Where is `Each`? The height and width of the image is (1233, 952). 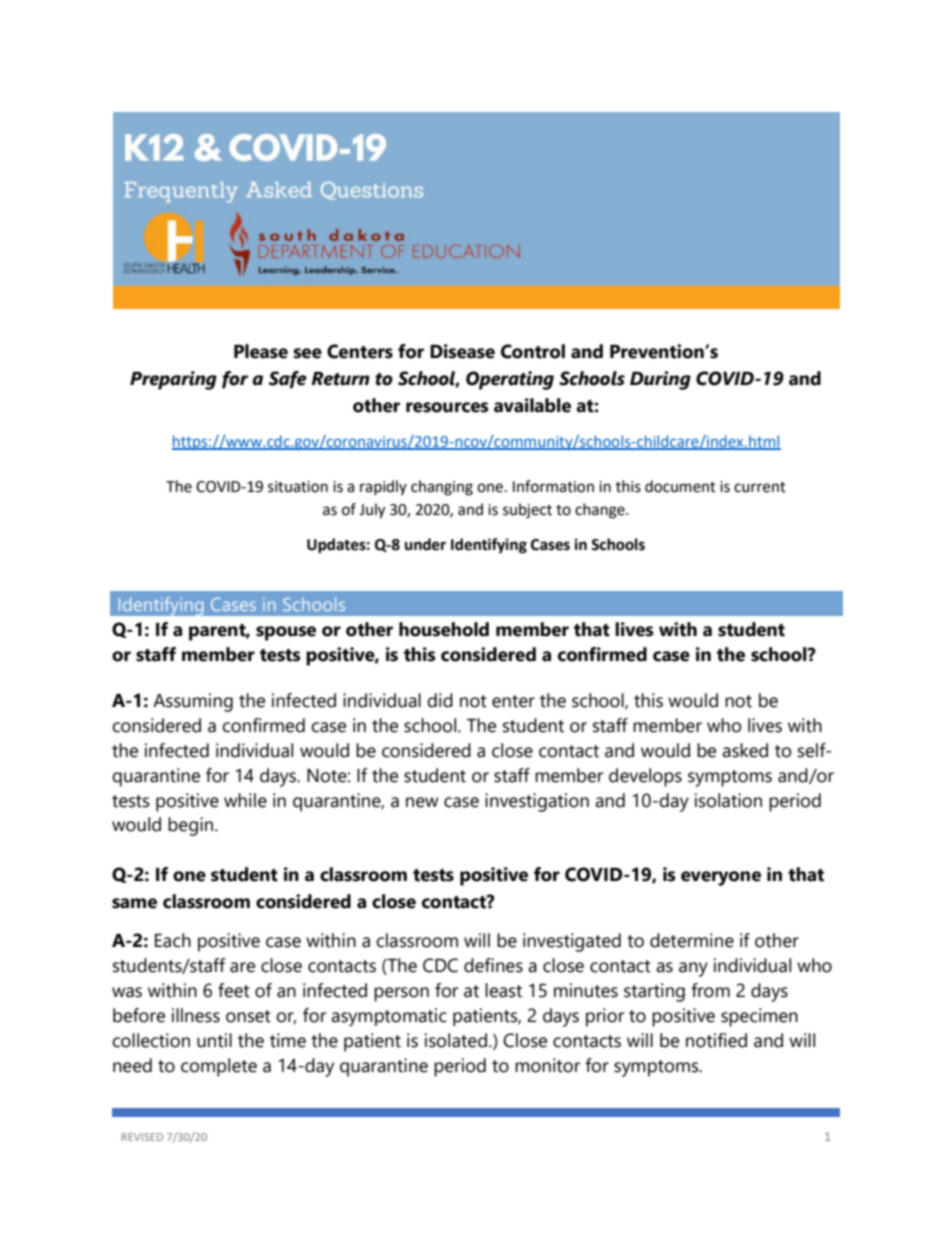
Each is located at coordinates (173, 940).
